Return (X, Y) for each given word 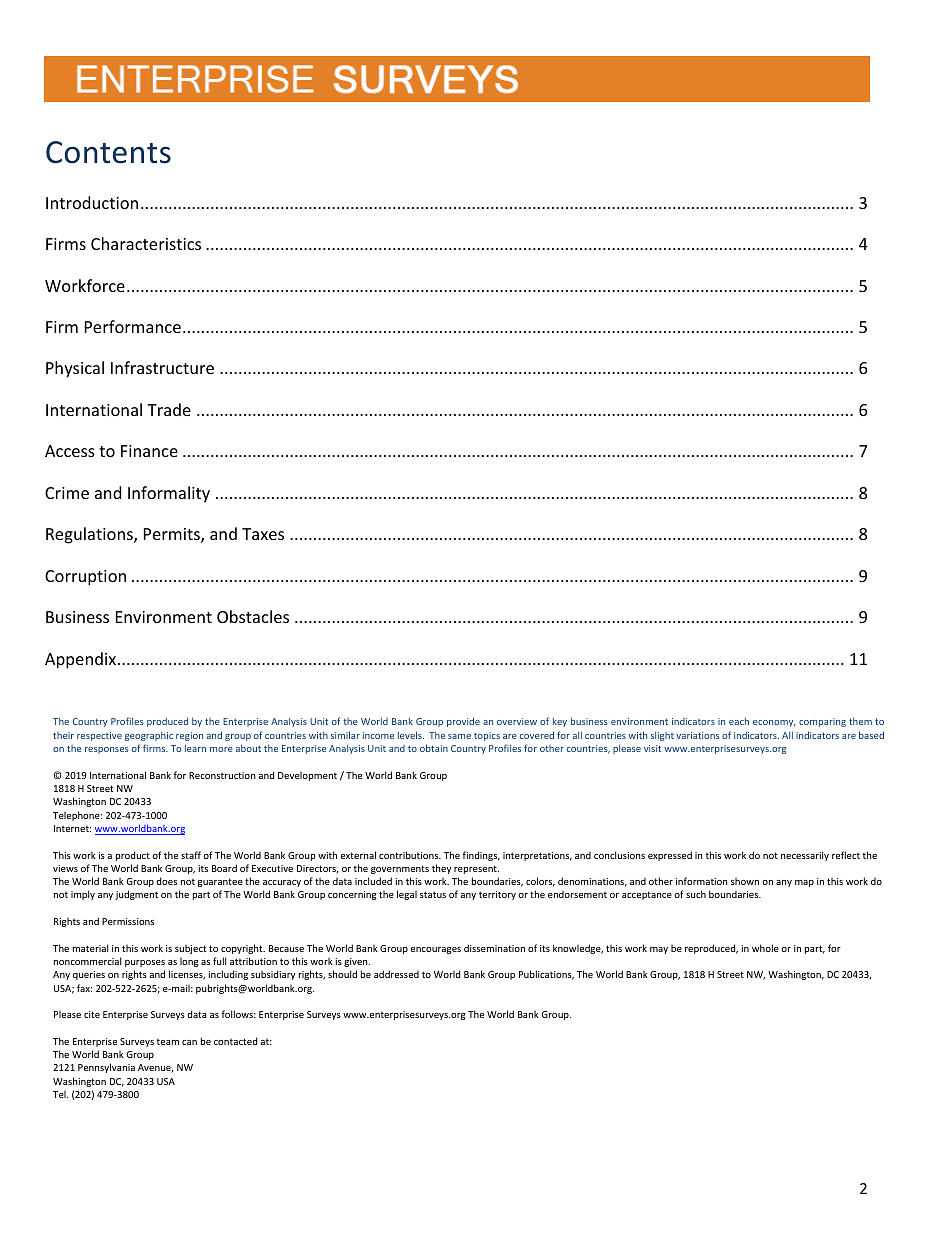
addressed (396, 974)
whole (765, 948)
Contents (108, 152)
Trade (169, 409)
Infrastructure (162, 367)
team (167, 1042)
